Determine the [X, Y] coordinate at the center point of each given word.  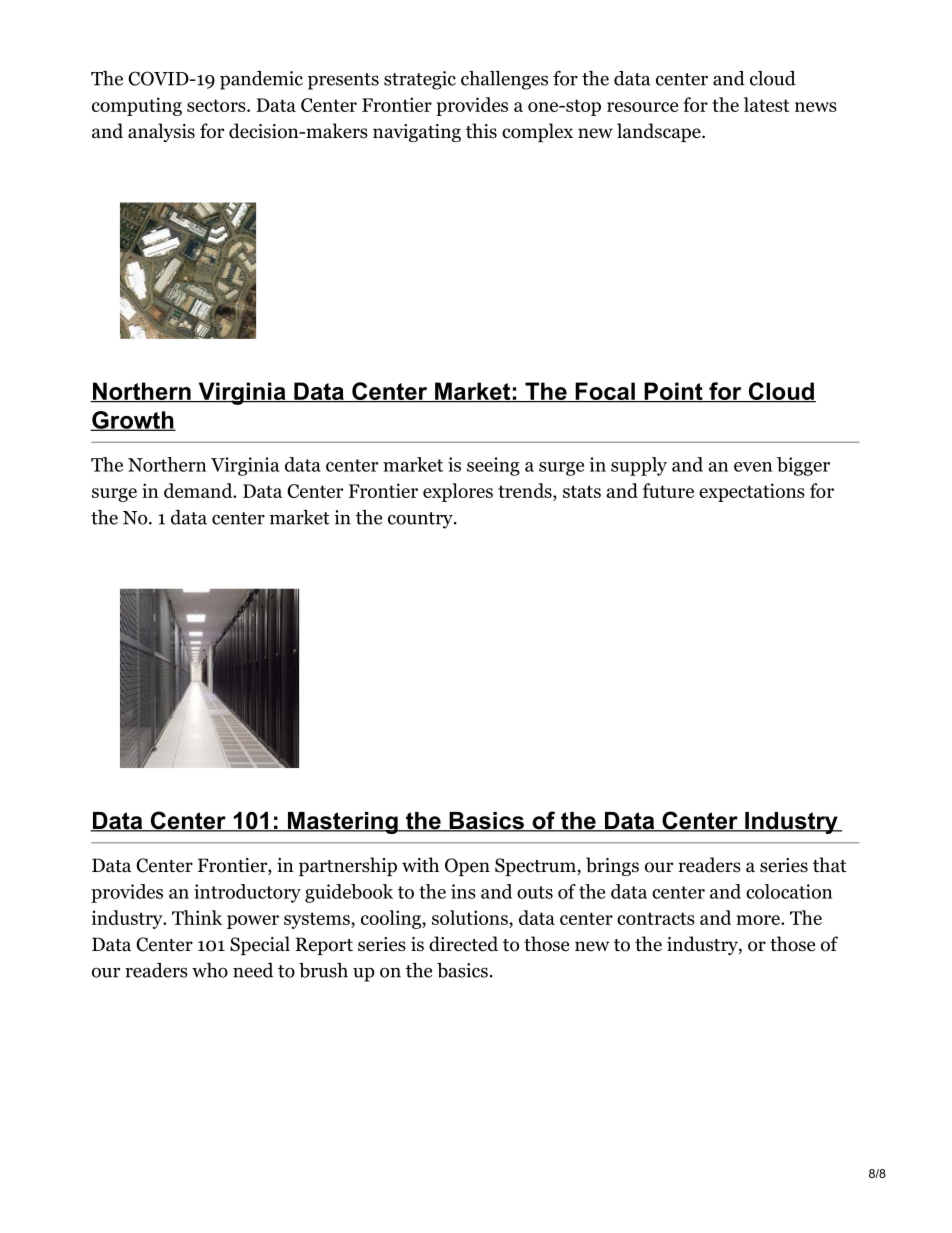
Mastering [342, 823]
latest [766, 104]
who [210, 970]
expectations [752, 492]
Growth [133, 421]
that [830, 865]
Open [467, 867]
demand [199, 490]
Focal [605, 392]
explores [458, 492]
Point [673, 392]
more [759, 920]
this [481, 131]
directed [463, 944]
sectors [217, 105]
